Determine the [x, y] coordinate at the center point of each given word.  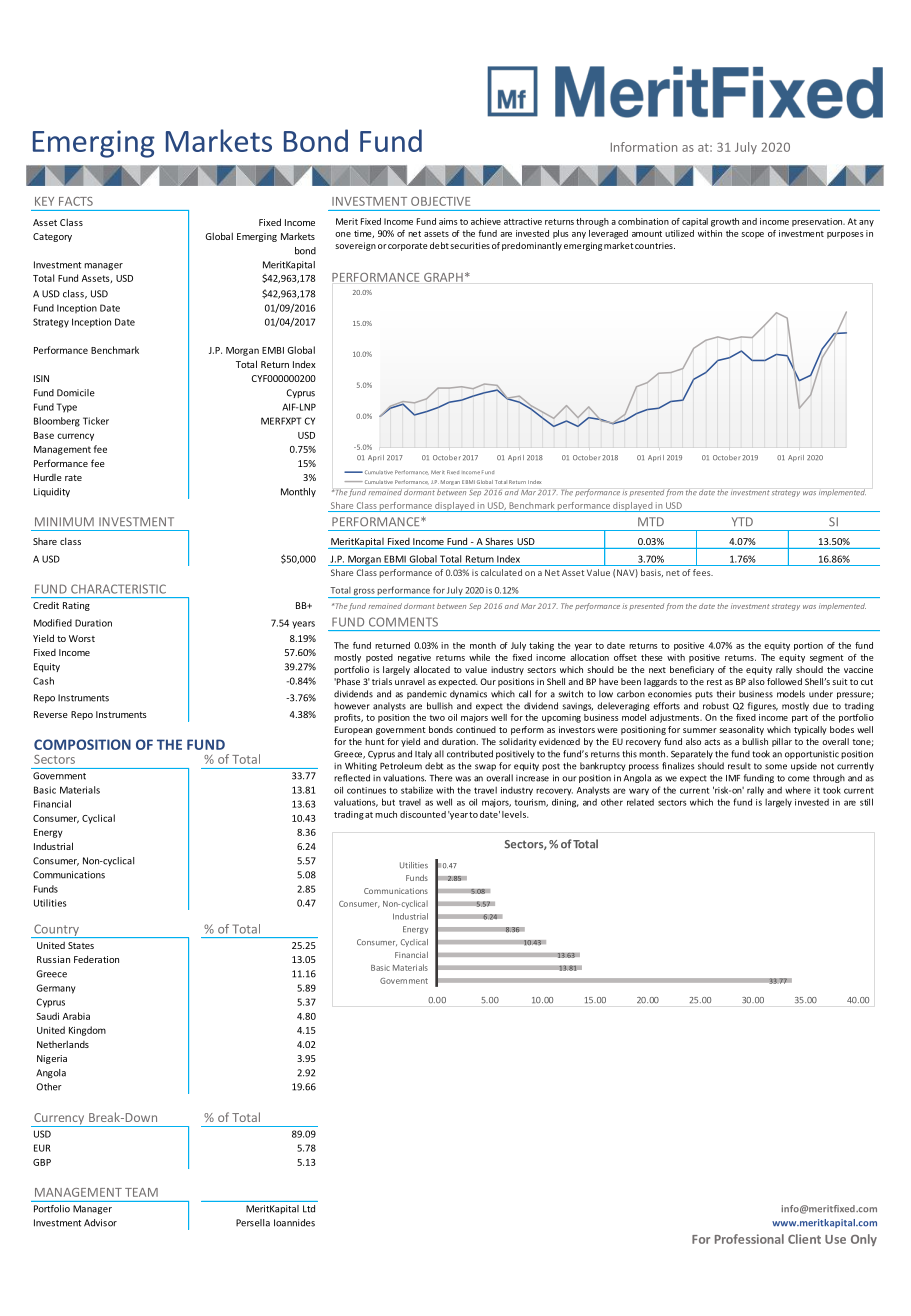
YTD [742, 521]
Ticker [96, 421]
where [798, 790]
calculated [501, 572]
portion [808, 646]
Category [52, 237]
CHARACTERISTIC [118, 589]
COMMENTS [403, 622]
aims [448, 221]
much [386, 814]
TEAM [141, 1192]
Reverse [51, 714]
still [866, 802]
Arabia [76, 1016]
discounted [423, 814]
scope [753, 235]
